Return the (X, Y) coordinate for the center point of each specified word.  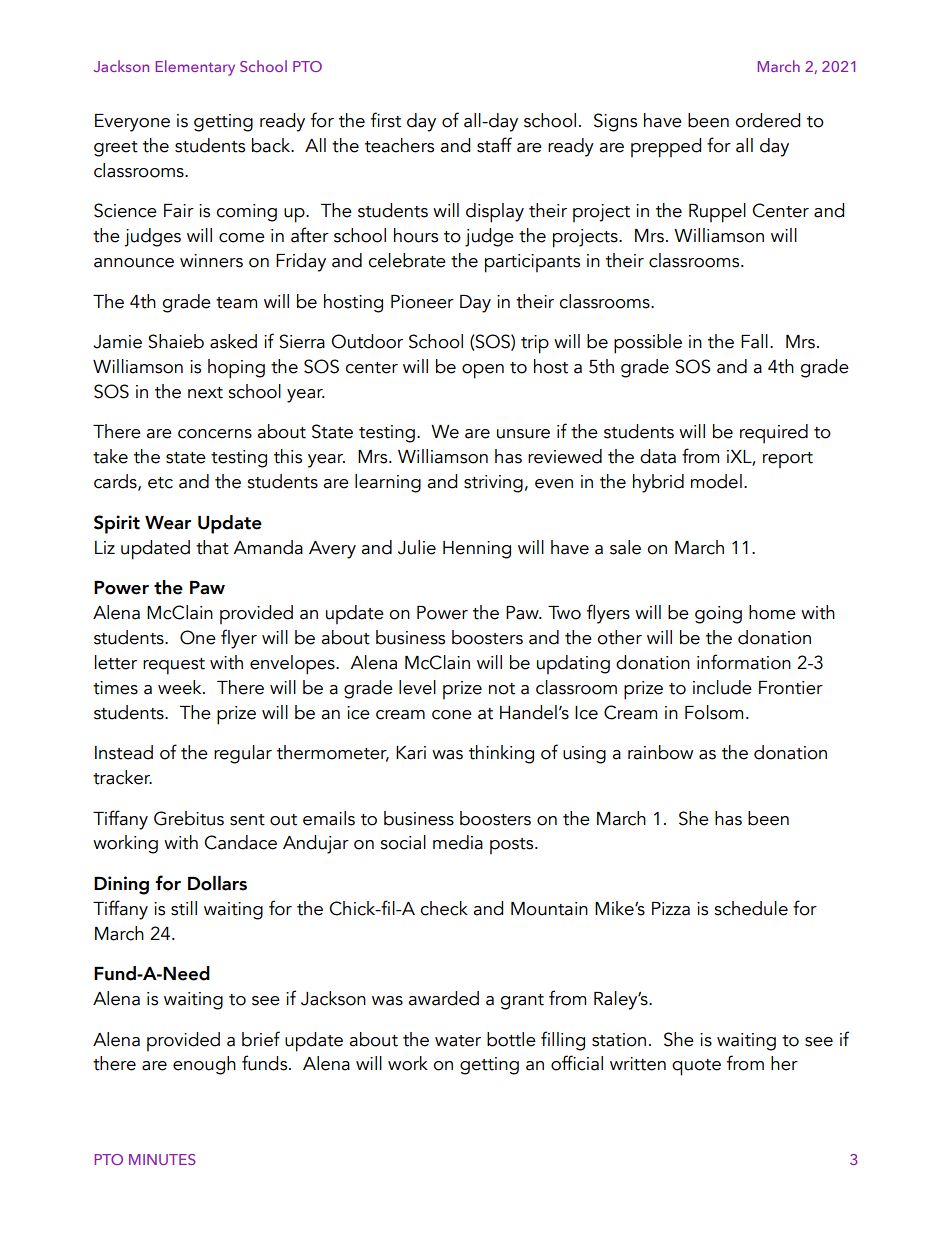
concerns (215, 434)
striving (493, 484)
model (716, 481)
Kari (411, 753)
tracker (122, 777)
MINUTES (162, 1159)
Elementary (195, 68)
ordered (767, 120)
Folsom (714, 712)
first (386, 120)
